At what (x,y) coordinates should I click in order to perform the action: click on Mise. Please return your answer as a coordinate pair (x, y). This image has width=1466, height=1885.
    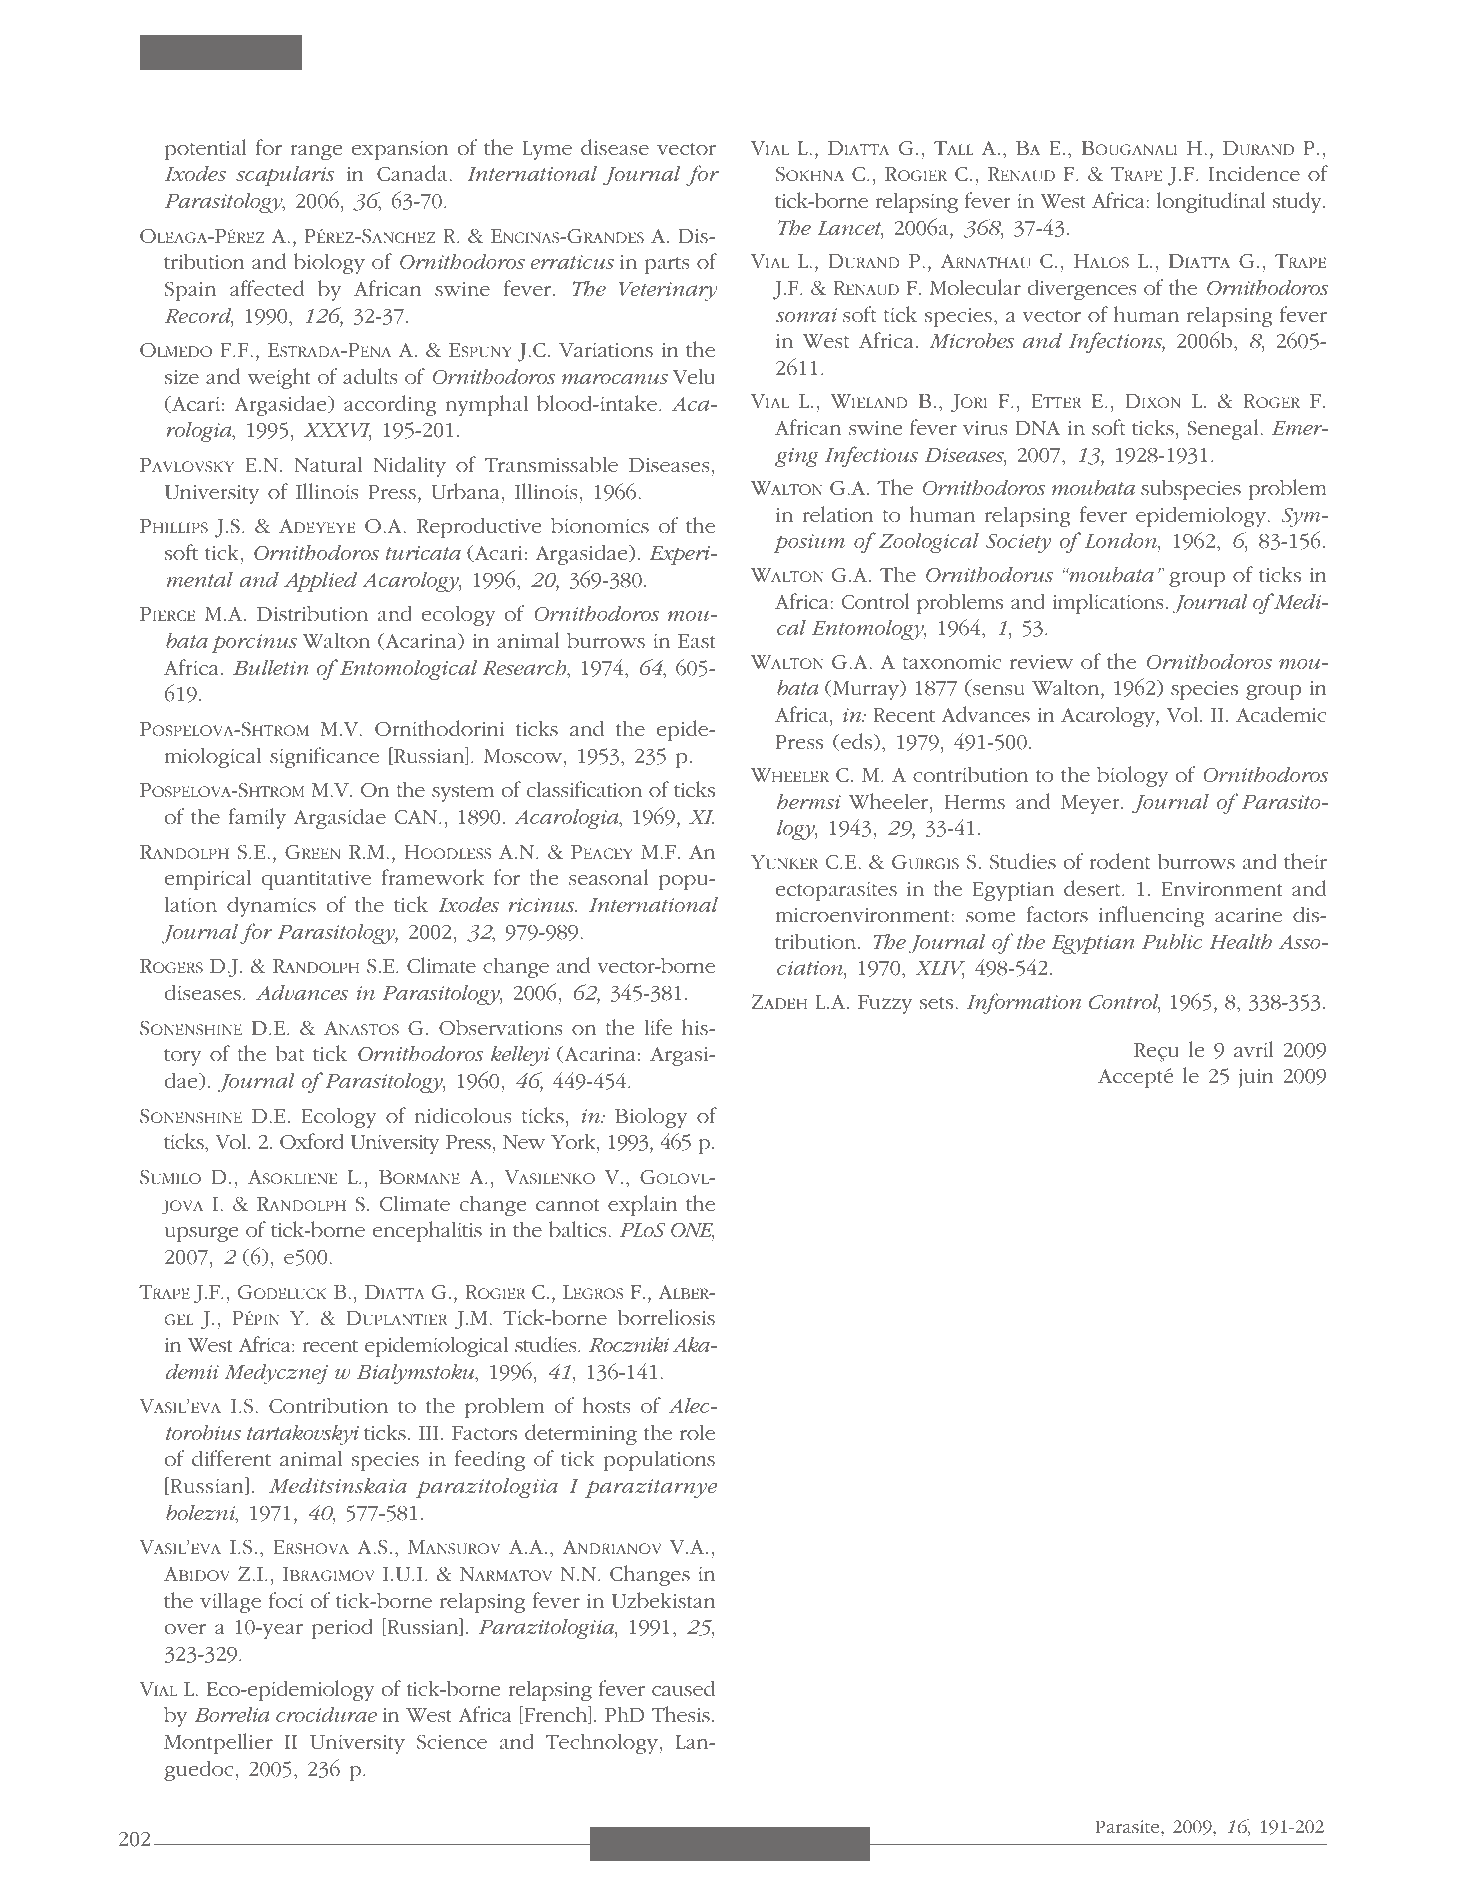
    Looking at the image, I should click on (682, 1840).
